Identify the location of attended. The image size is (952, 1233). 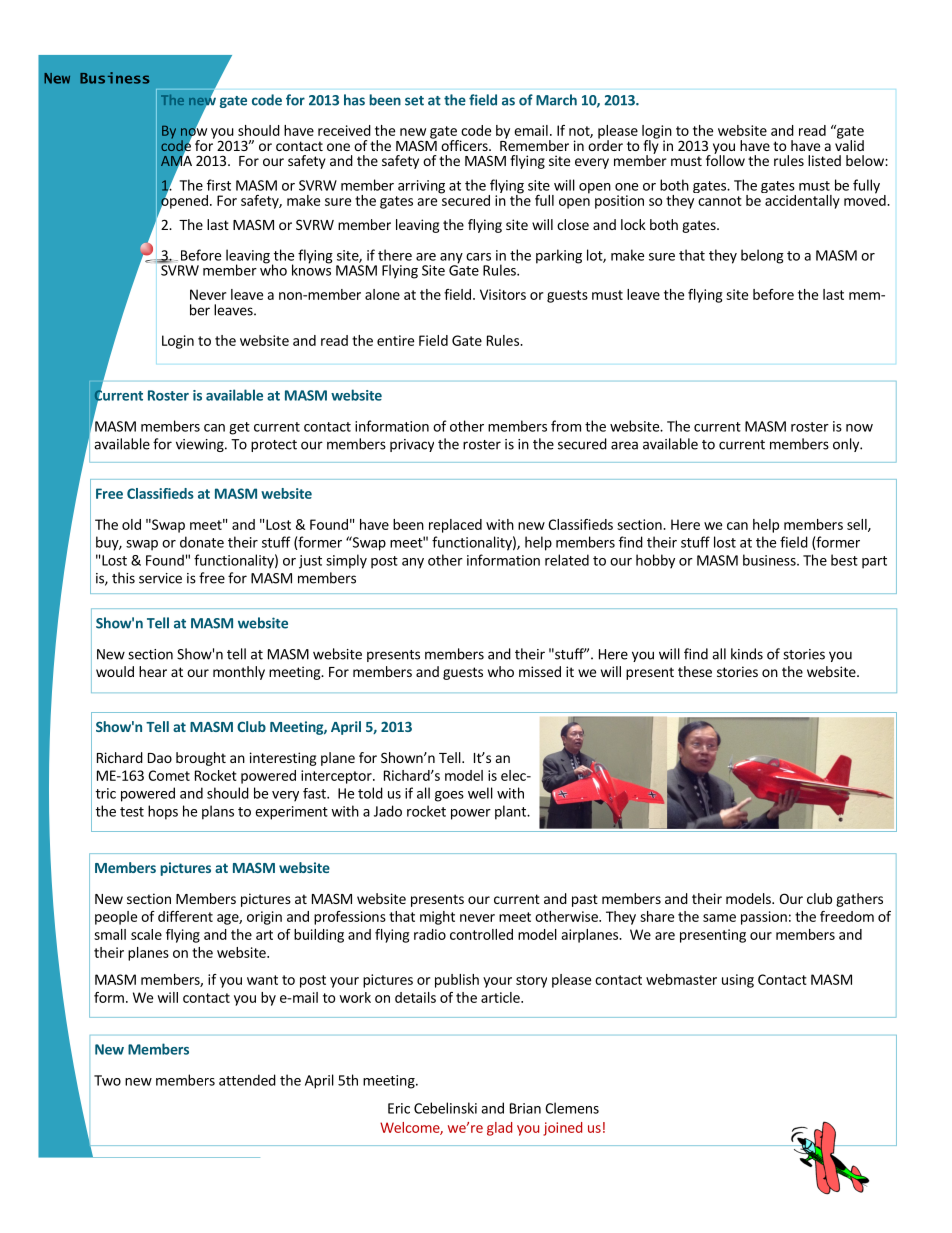
(247, 1080).
